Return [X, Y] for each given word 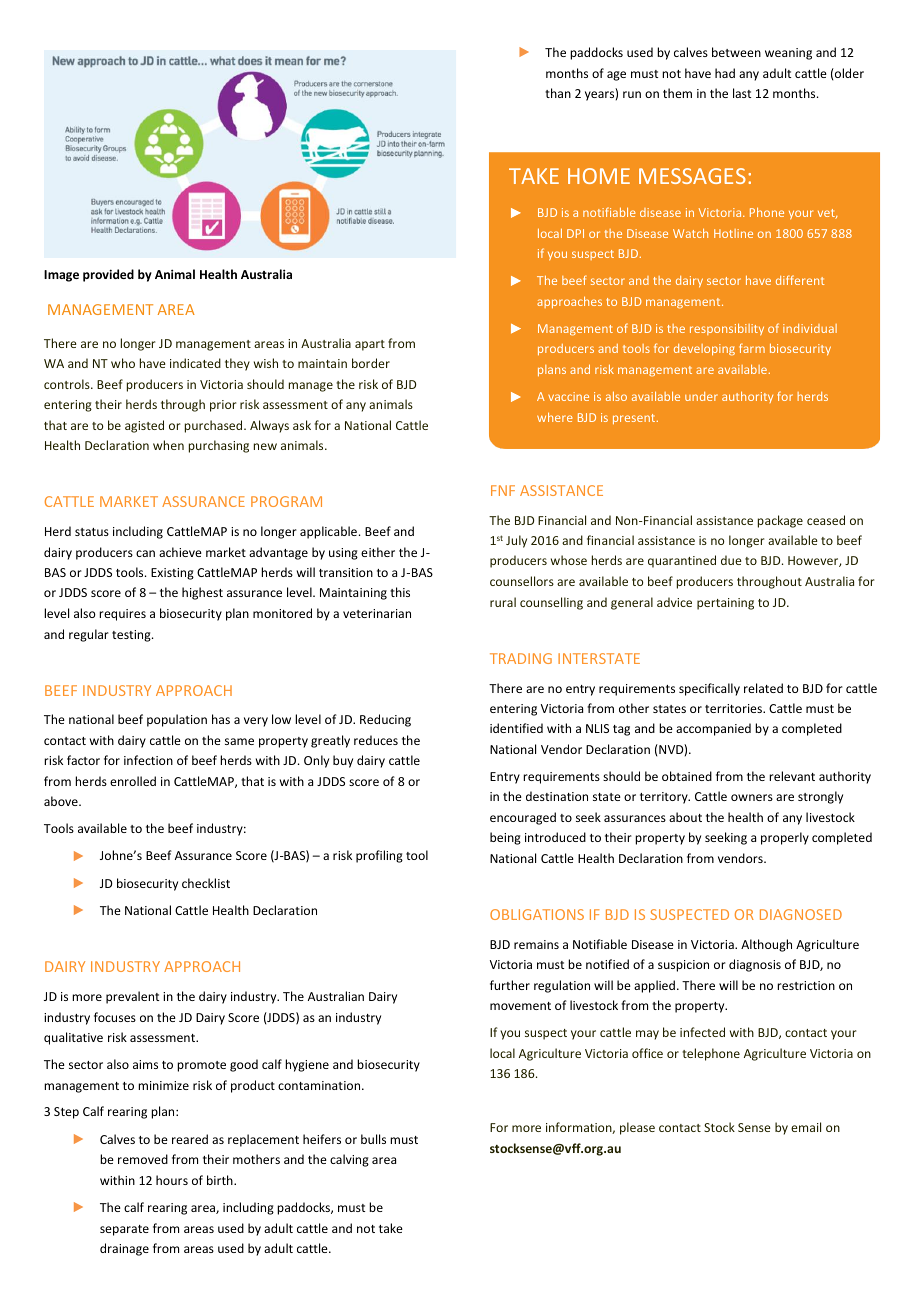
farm [752, 348]
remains [536, 944]
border [371, 363]
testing [132, 636]
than [558, 93]
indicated [195, 363]
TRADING [521, 658]
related [763, 688]
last [742, 93]
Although [766, 945]
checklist [206, 883]
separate [124, 1230]
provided [108, 275]
